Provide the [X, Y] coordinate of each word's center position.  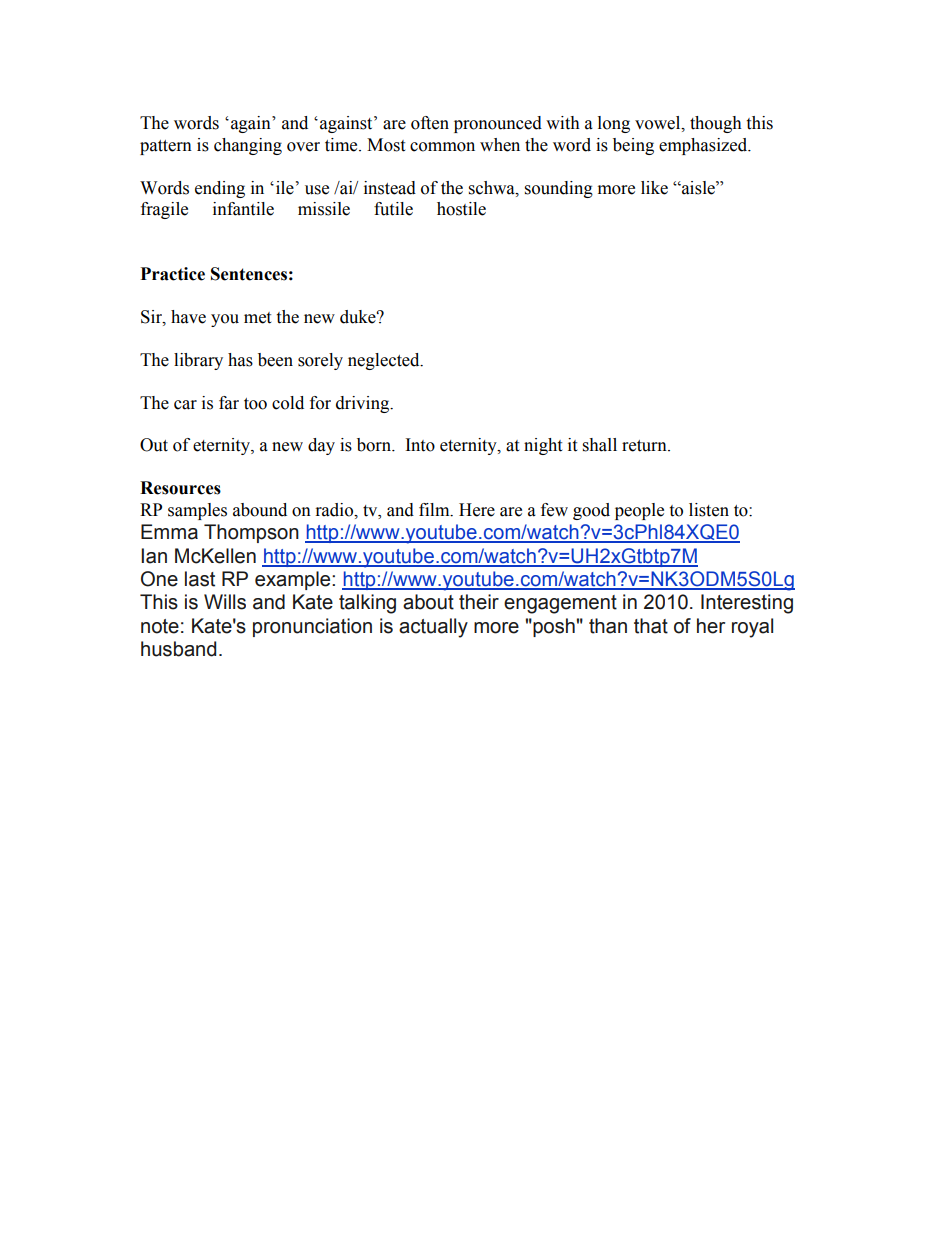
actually [433, 628]
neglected [385, 361]
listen [709, 510]
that [651, 626]
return [645, 446]
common [442, 147]
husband [178, 649]
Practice [173, 274]
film [435, 510]
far [229, 403]
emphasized [704, 146]
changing [248, 146]
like [654, 188]
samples [197, 511]
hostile [461, 209]
